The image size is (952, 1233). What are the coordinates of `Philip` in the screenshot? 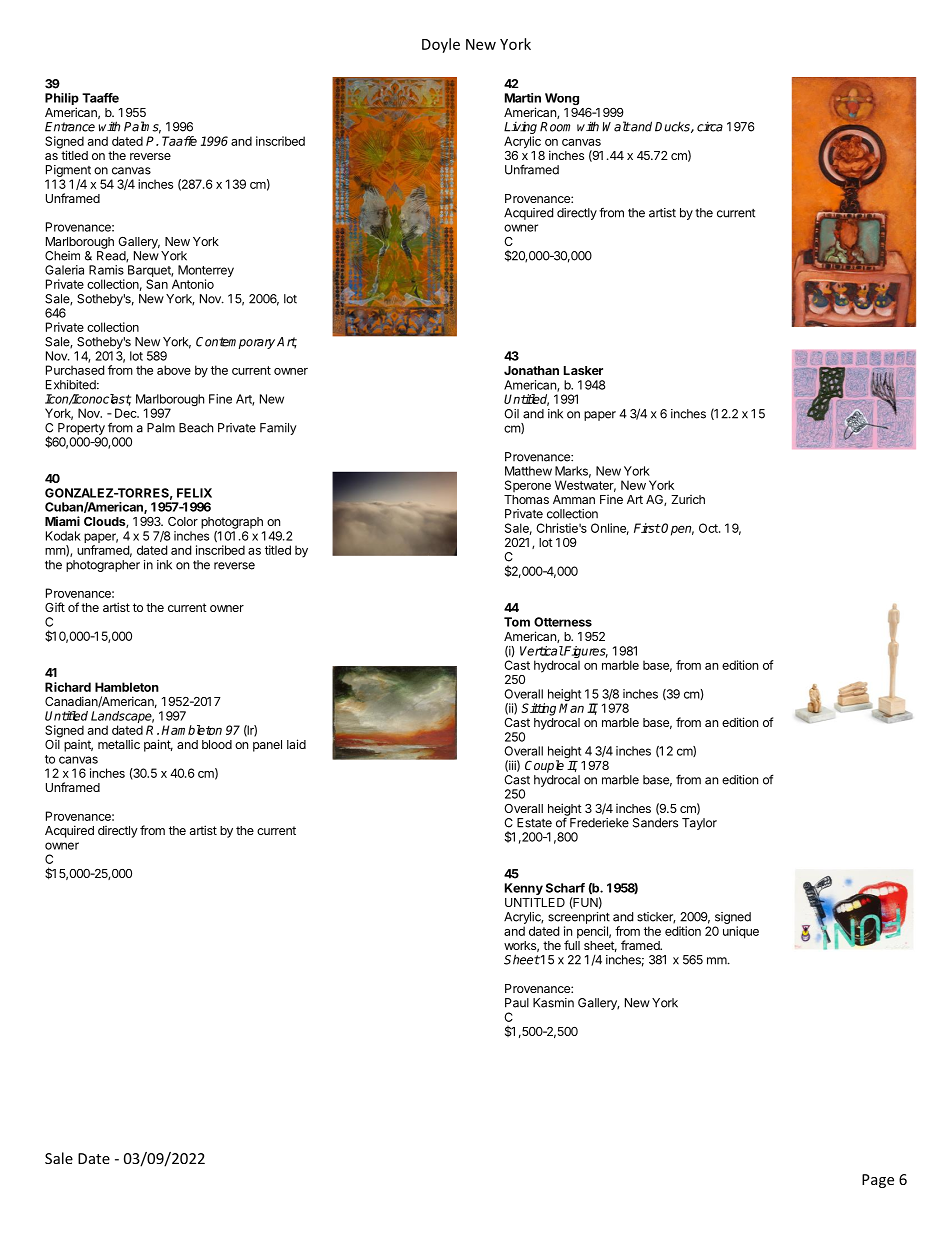 It's located at (62, 100).
